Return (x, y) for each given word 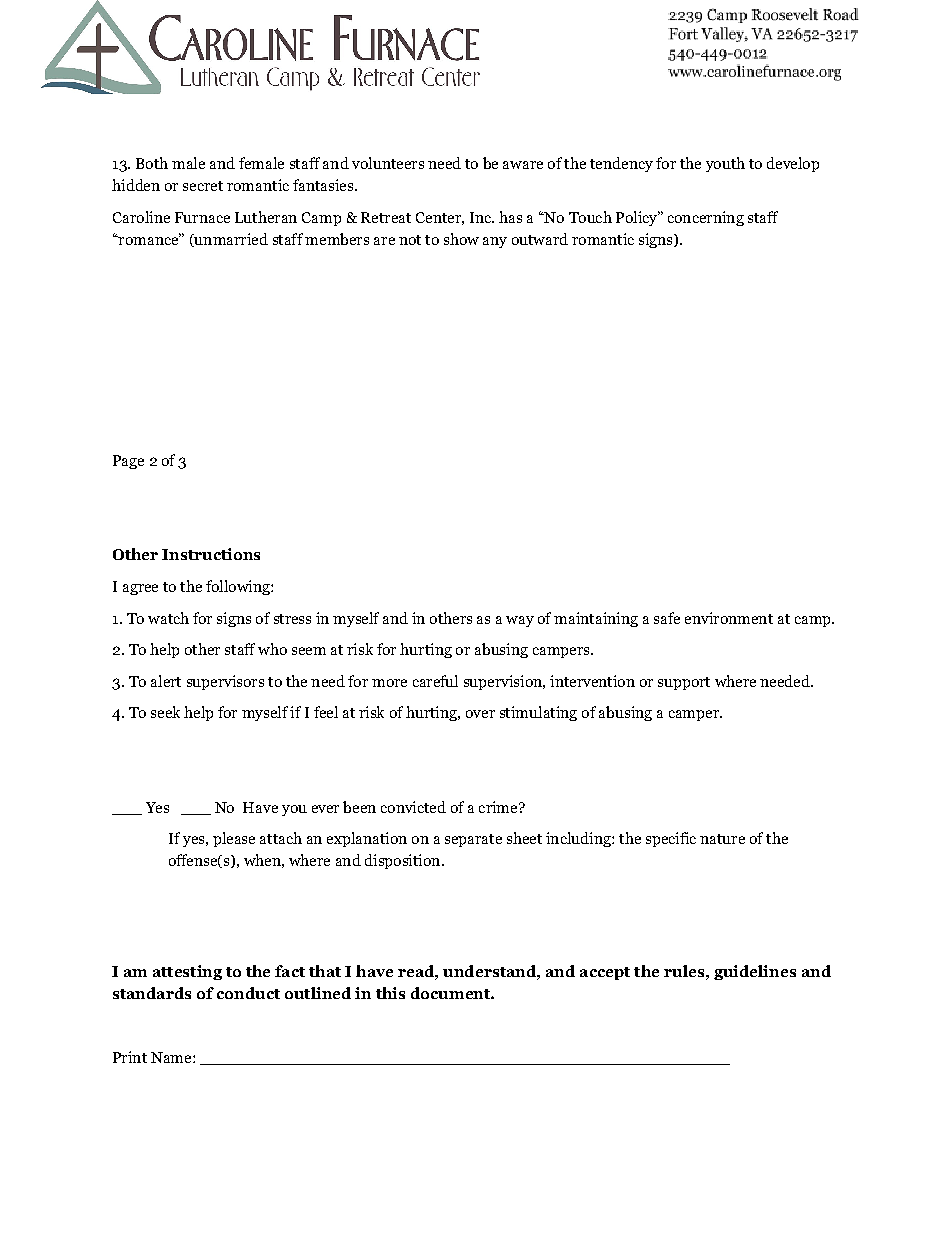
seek (165, 712)
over (480, 714)
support (684, 683)
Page (128, 462)
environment (729, 618)
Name (172, 1057)
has (510, 217)
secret (203, 186)
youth (725, 164)
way (520, 621)
